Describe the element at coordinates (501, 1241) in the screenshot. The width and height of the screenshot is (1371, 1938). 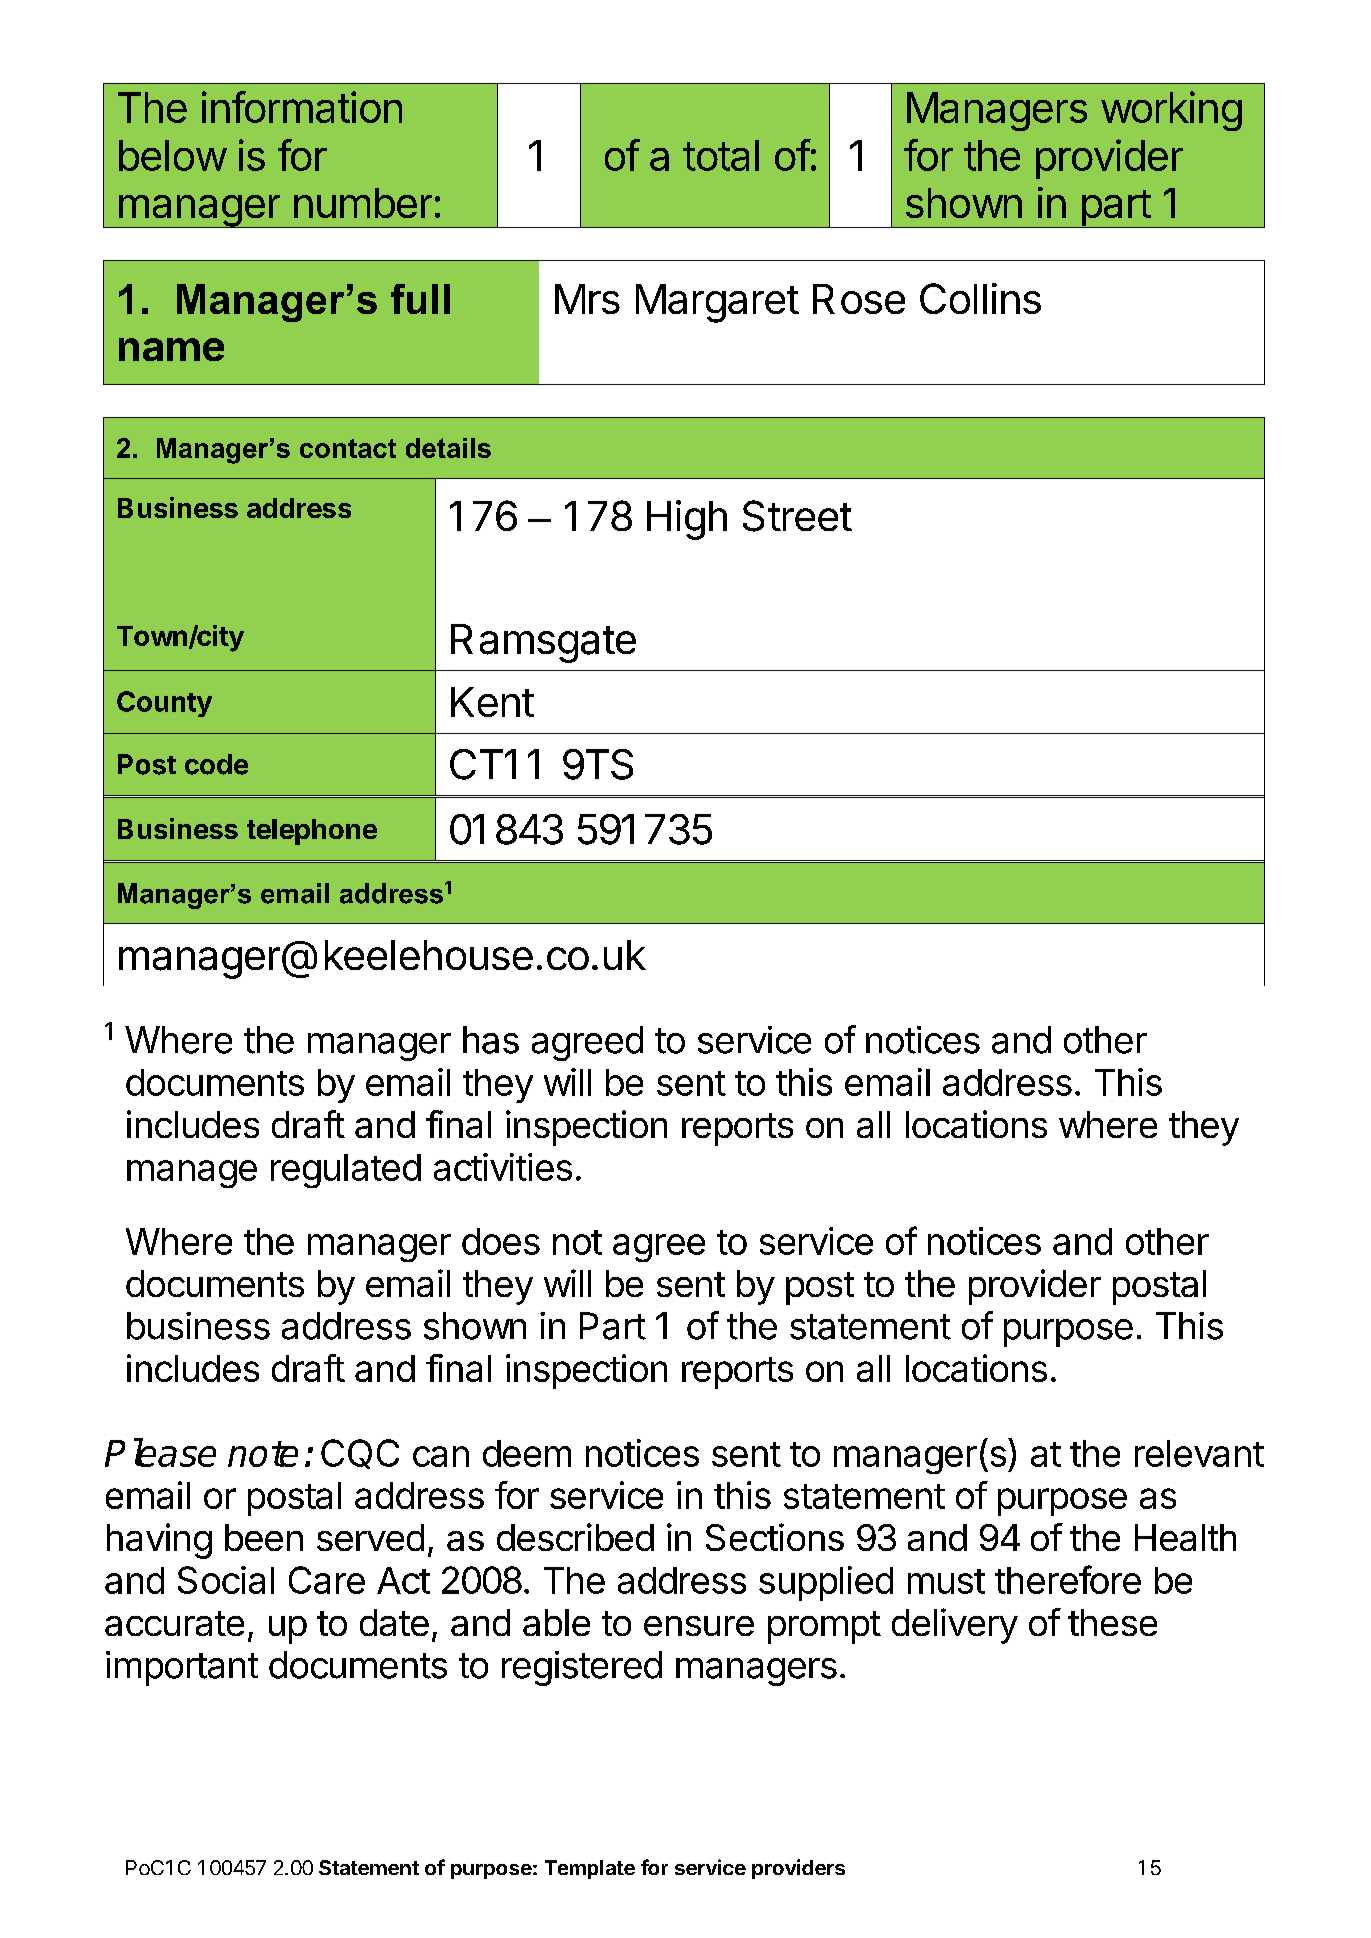
I see `does` at that location.
